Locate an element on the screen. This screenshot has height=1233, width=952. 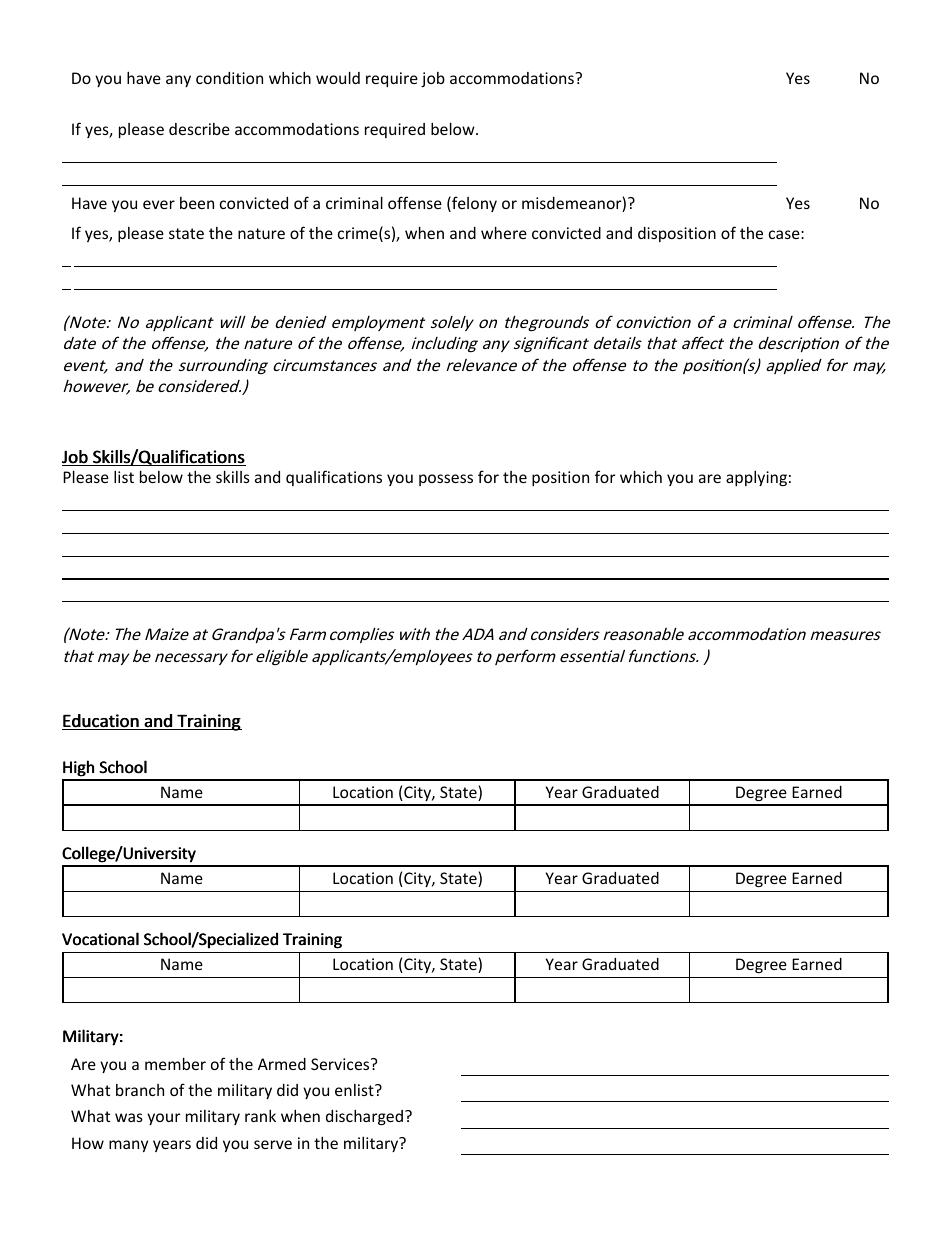
applying is located at coordinates (756, 478).
